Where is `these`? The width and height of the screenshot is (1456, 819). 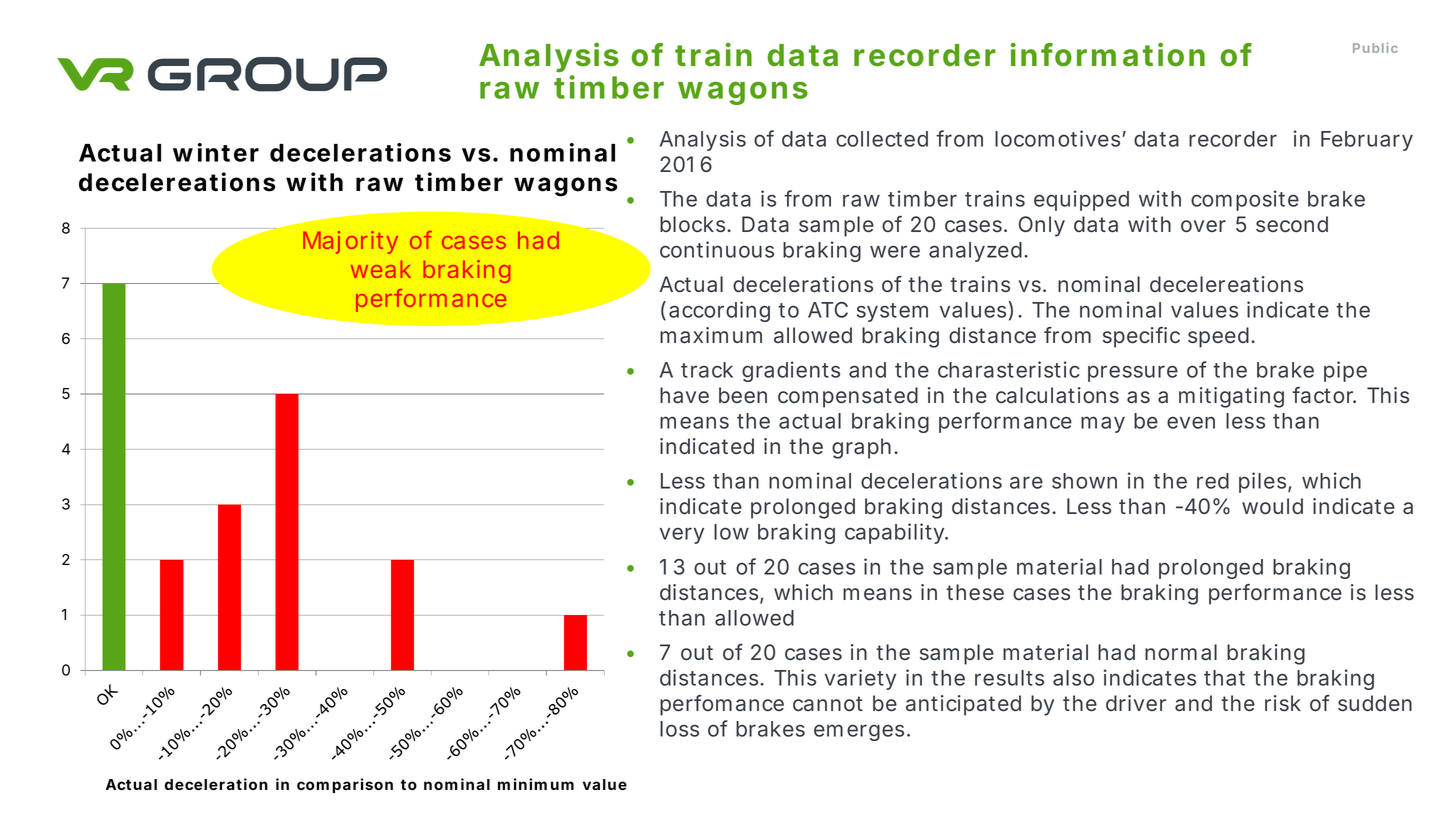
these is located at coordinates (975, 592).
